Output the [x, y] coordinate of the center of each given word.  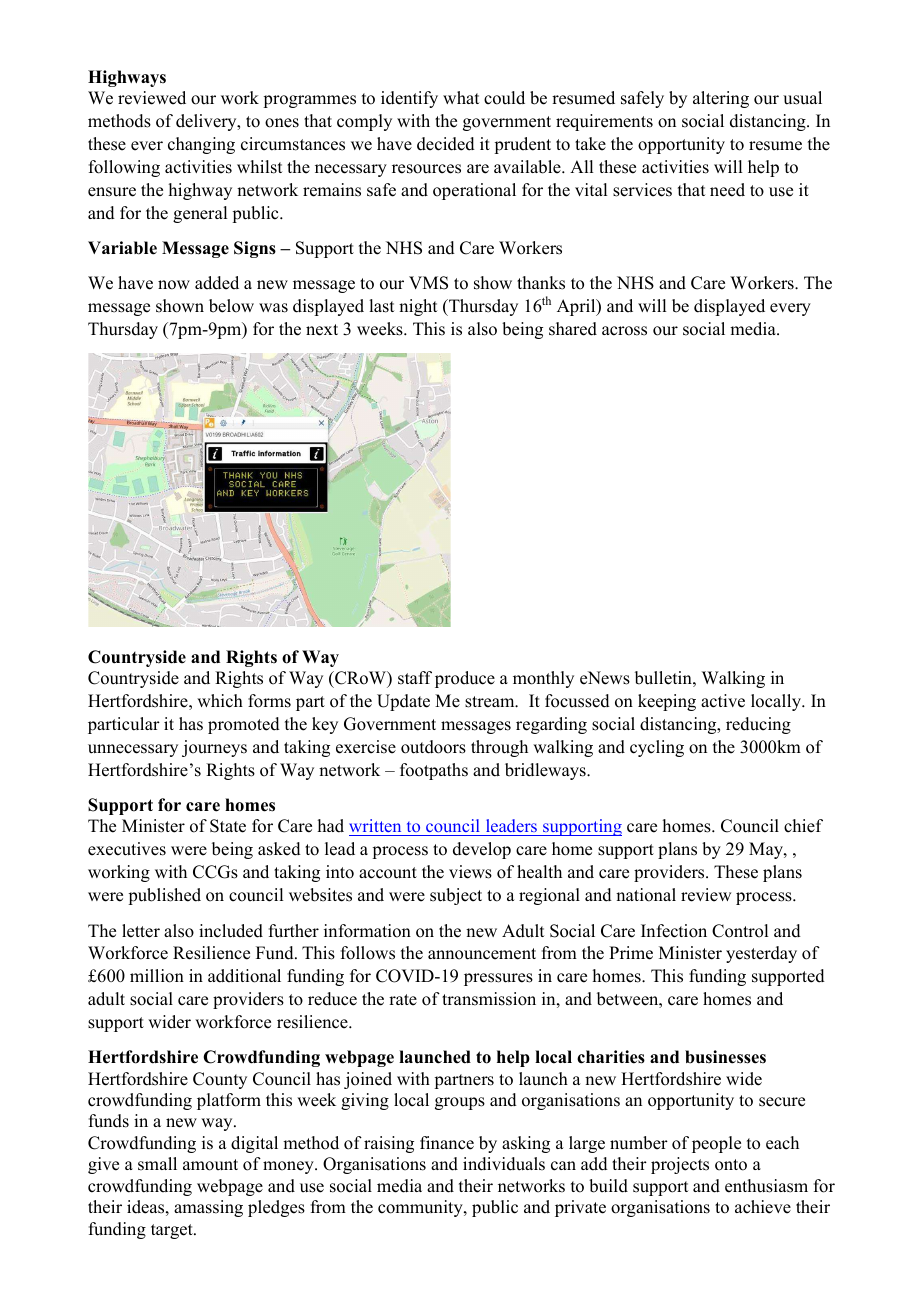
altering [721, 99]
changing [201, 145]
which [220, 701]
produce [465, 679]
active [723, 701]
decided [446, 144]
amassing [208, 1208]
